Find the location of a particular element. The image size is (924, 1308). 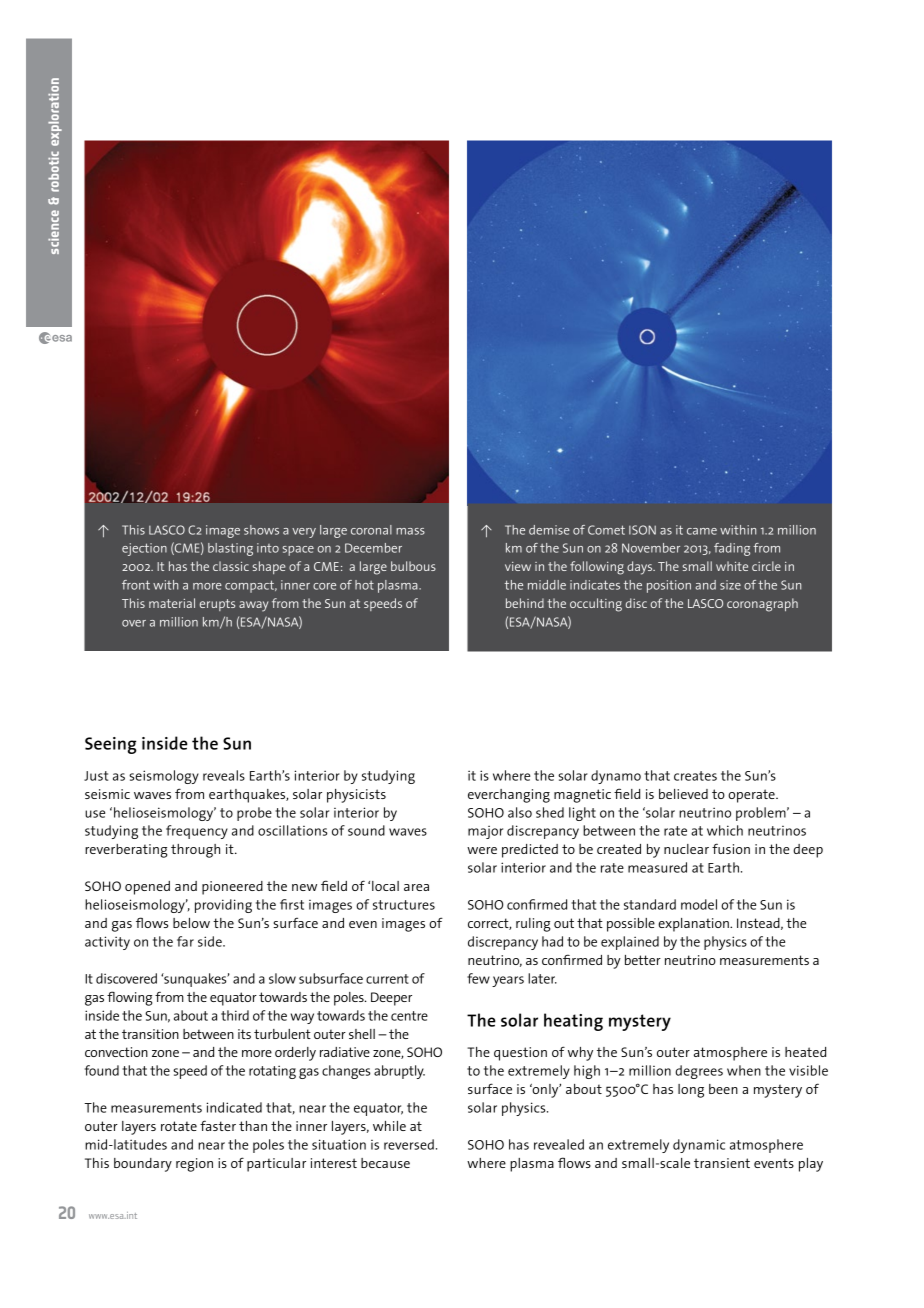

bulbous is located at coordinates (413, 566).
